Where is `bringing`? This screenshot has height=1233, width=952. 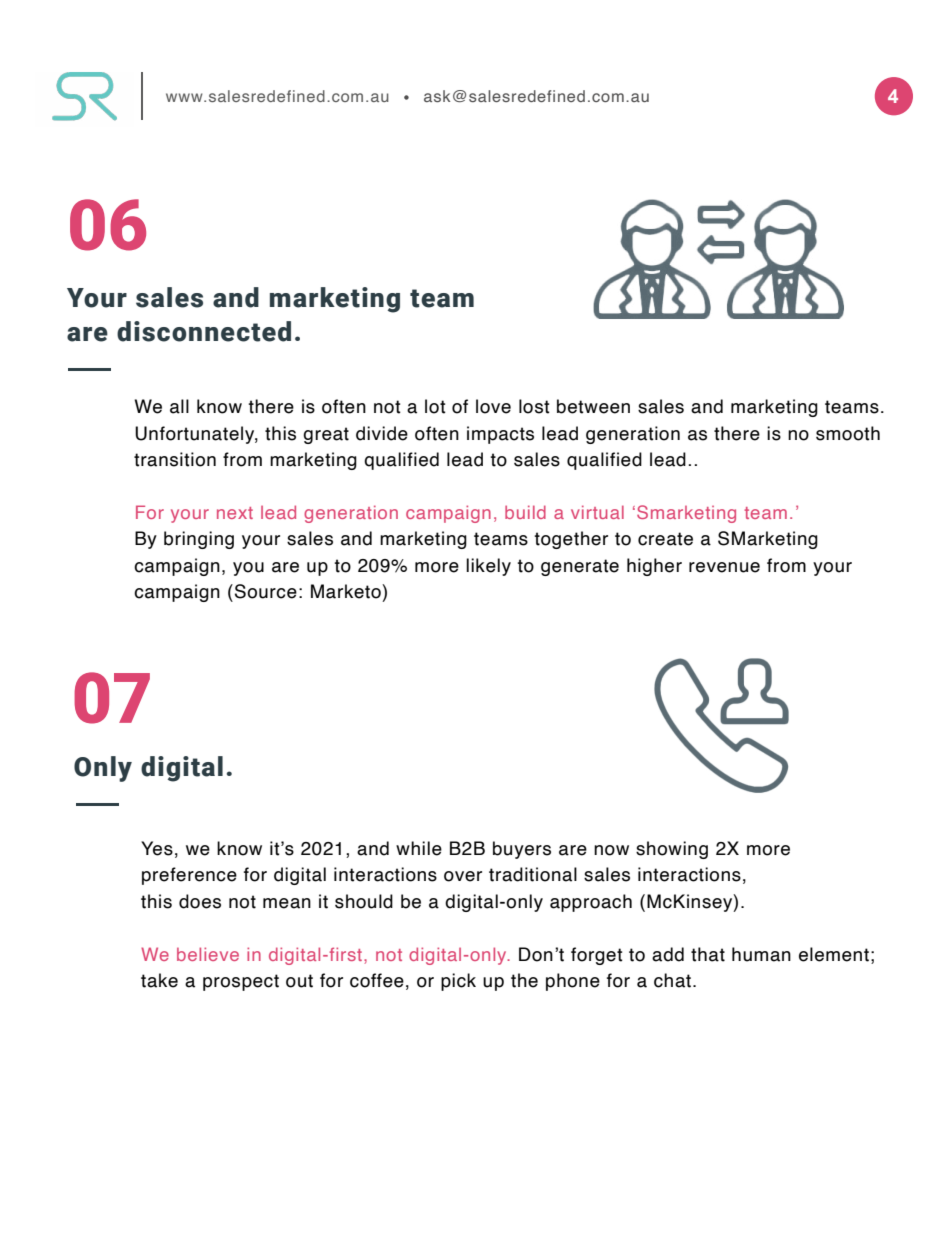
bringing is located at coordinates (199, 540).
